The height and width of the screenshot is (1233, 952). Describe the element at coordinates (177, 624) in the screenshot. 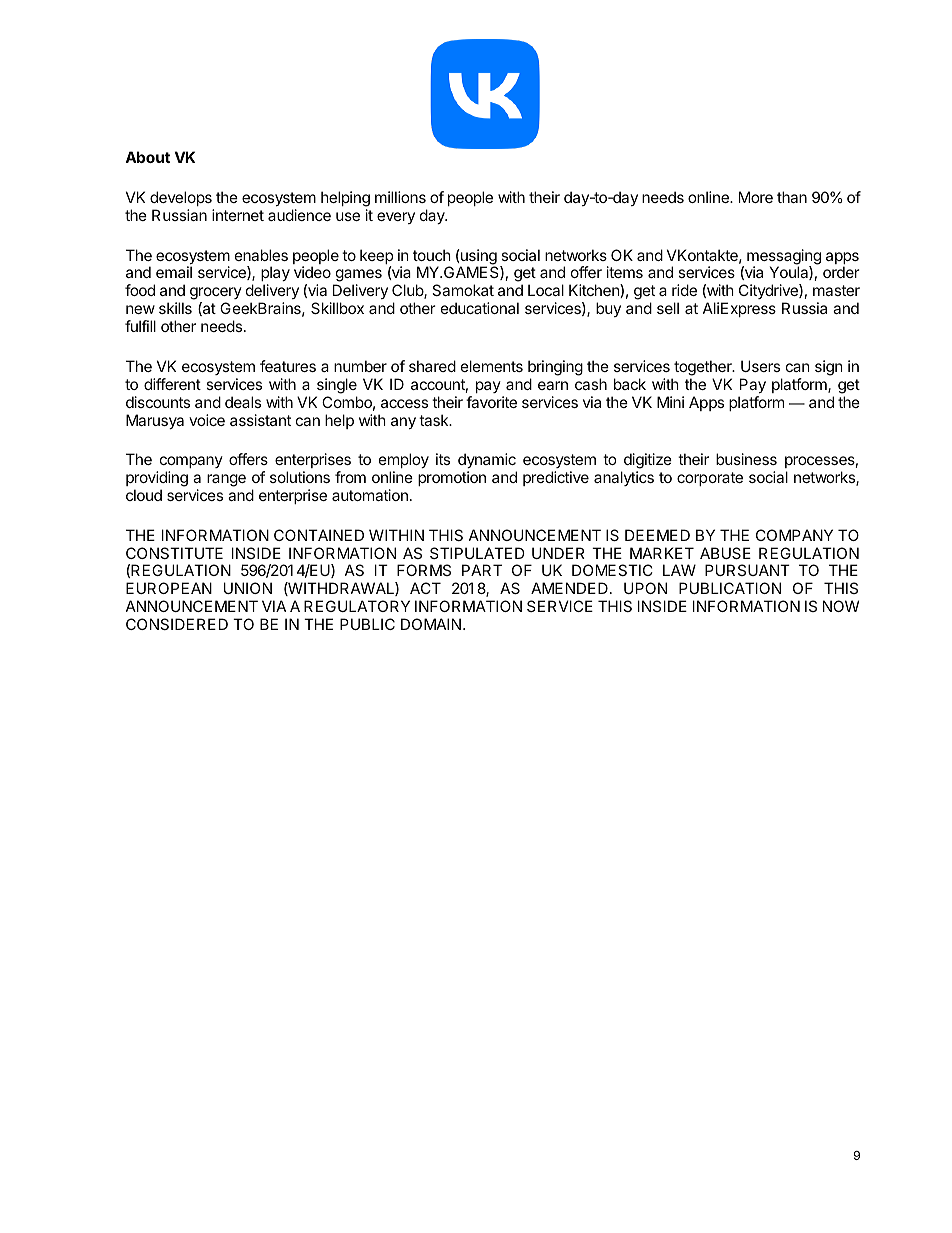

I see `CONSIDERED` at that location.
